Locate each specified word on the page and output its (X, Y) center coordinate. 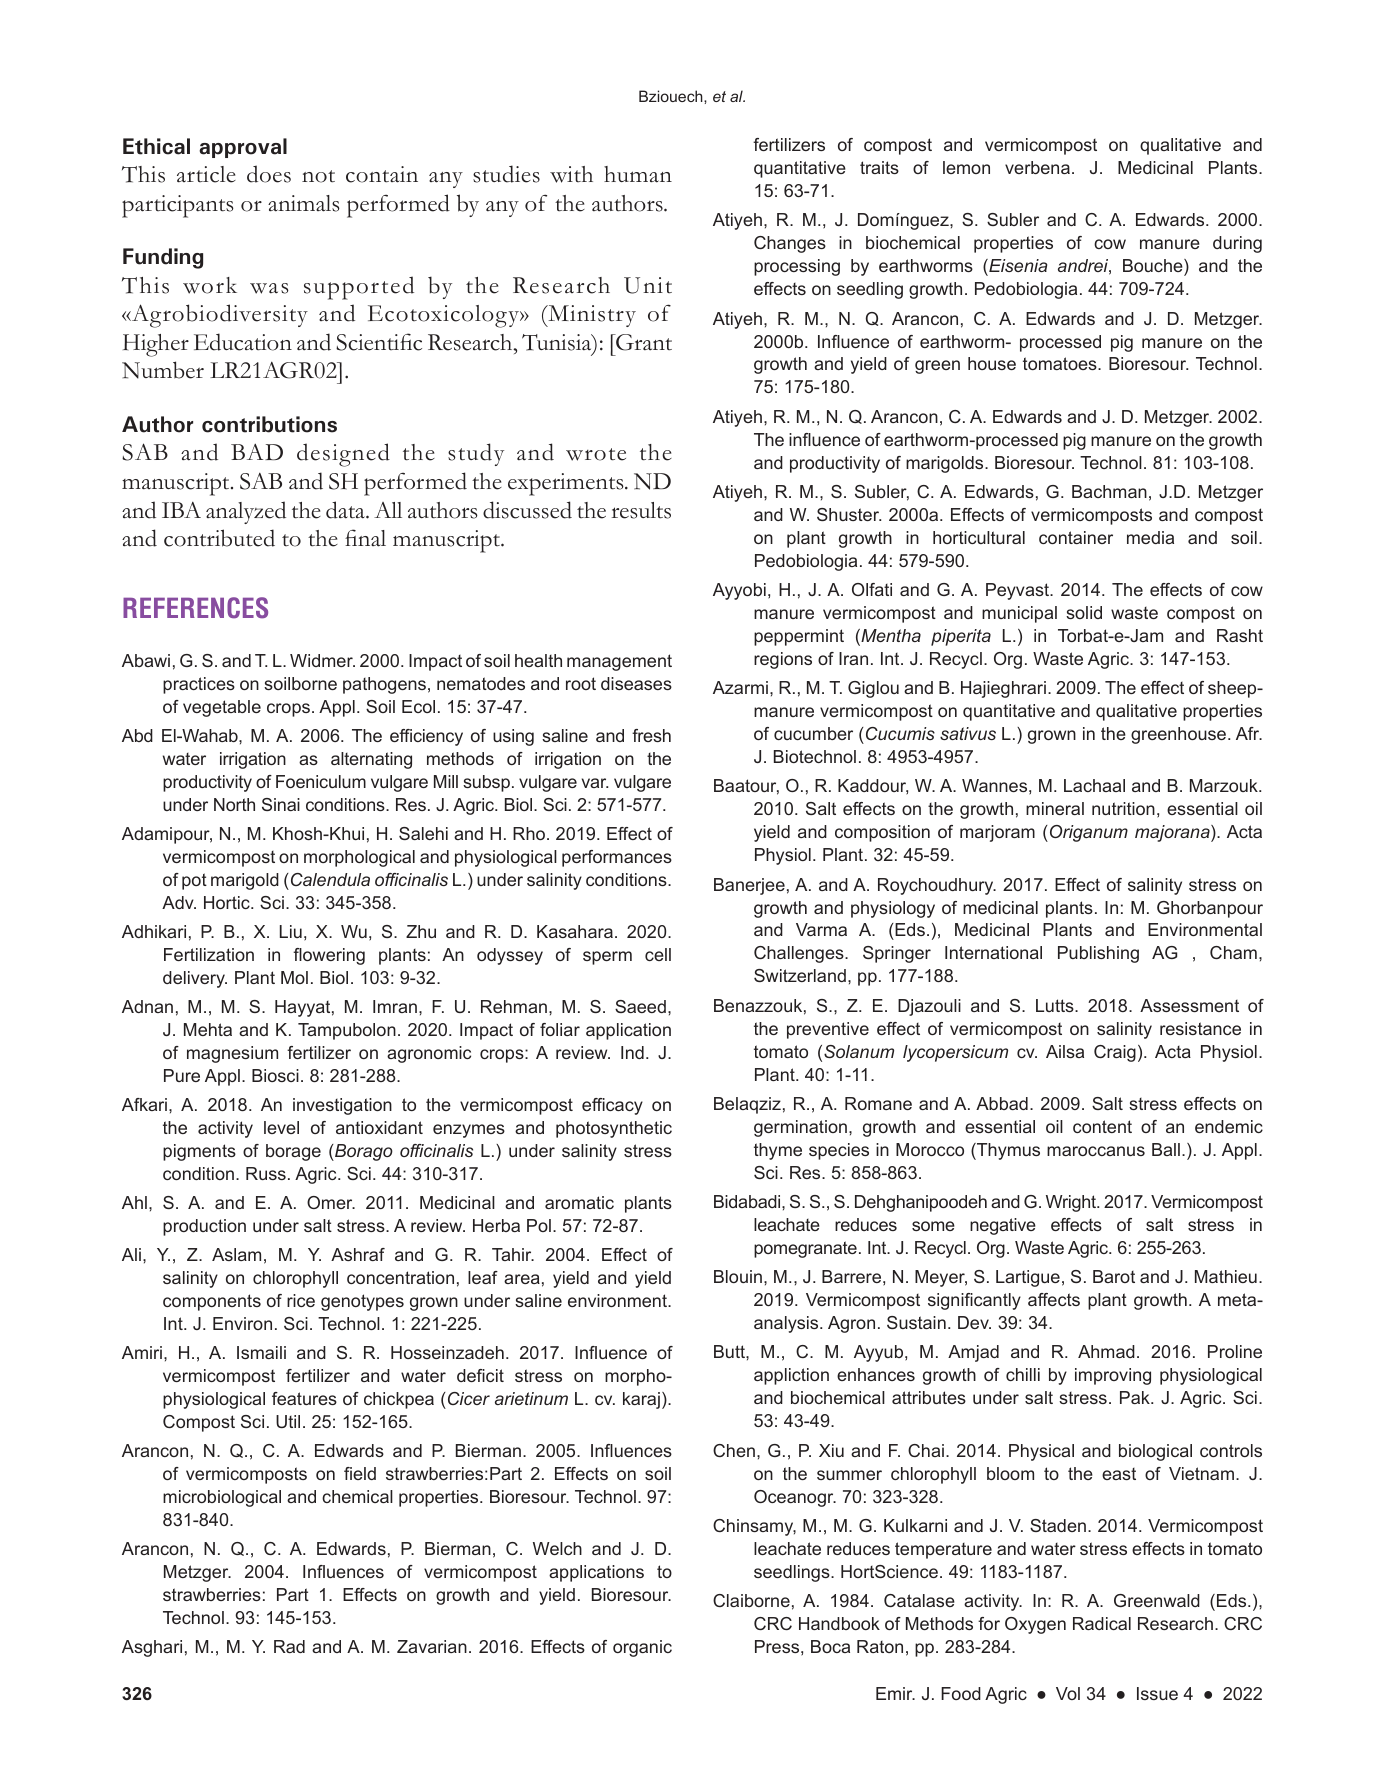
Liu (291, 931)
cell (658, 954)
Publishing (1098, 954)
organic (642, 1648)
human (638, 174)
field (360, 1473)
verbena (1037, 167)
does (269, 174)
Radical (1102, 1623)
